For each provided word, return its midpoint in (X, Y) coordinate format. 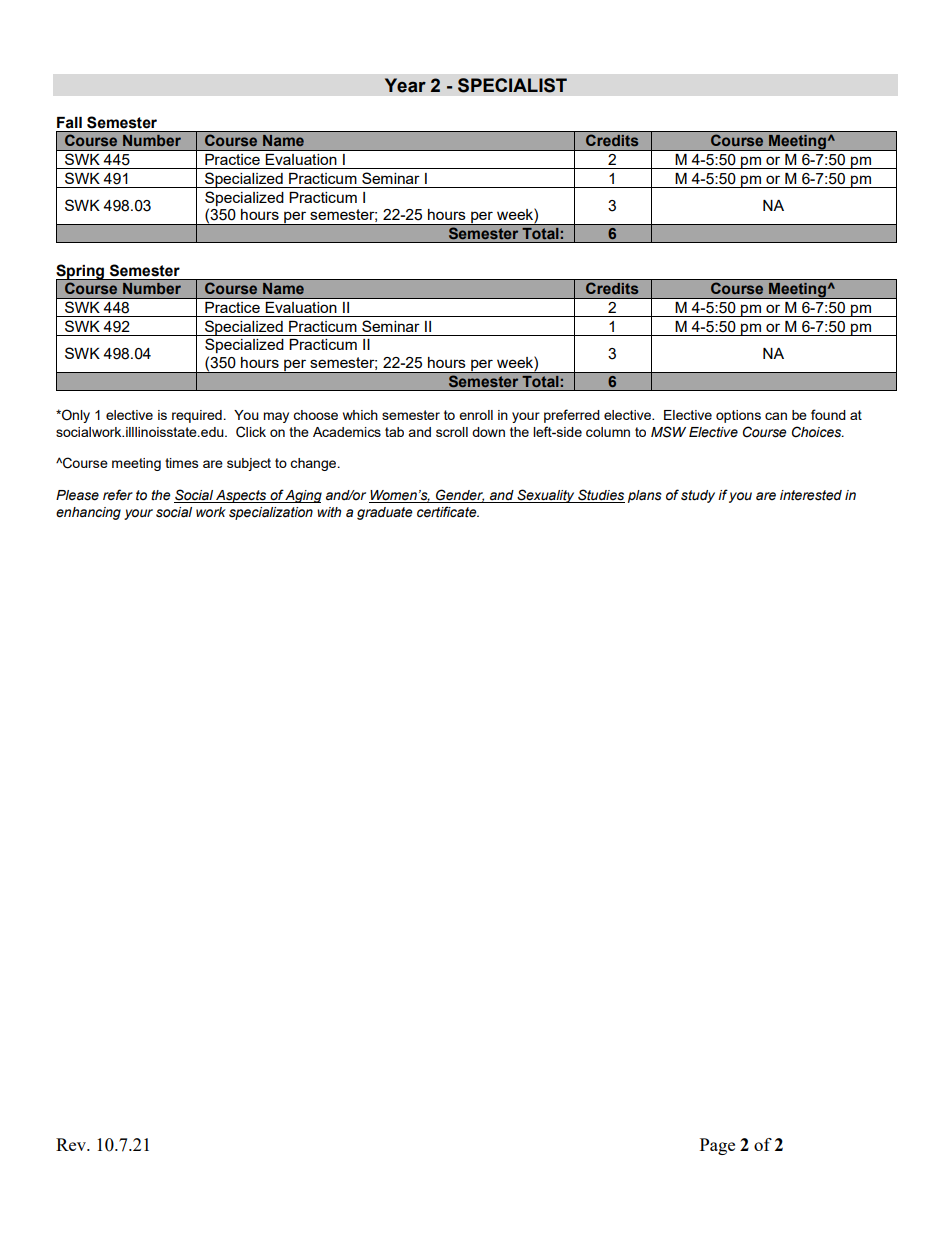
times (182, 463)
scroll (452, 432)
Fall (69, 123)
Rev (72, 1144)
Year (405, 85)
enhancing (88, 513)
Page (717, 1146)
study (698, 496)
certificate (448, 512)
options (738, 416)
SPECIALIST (512, 85)
